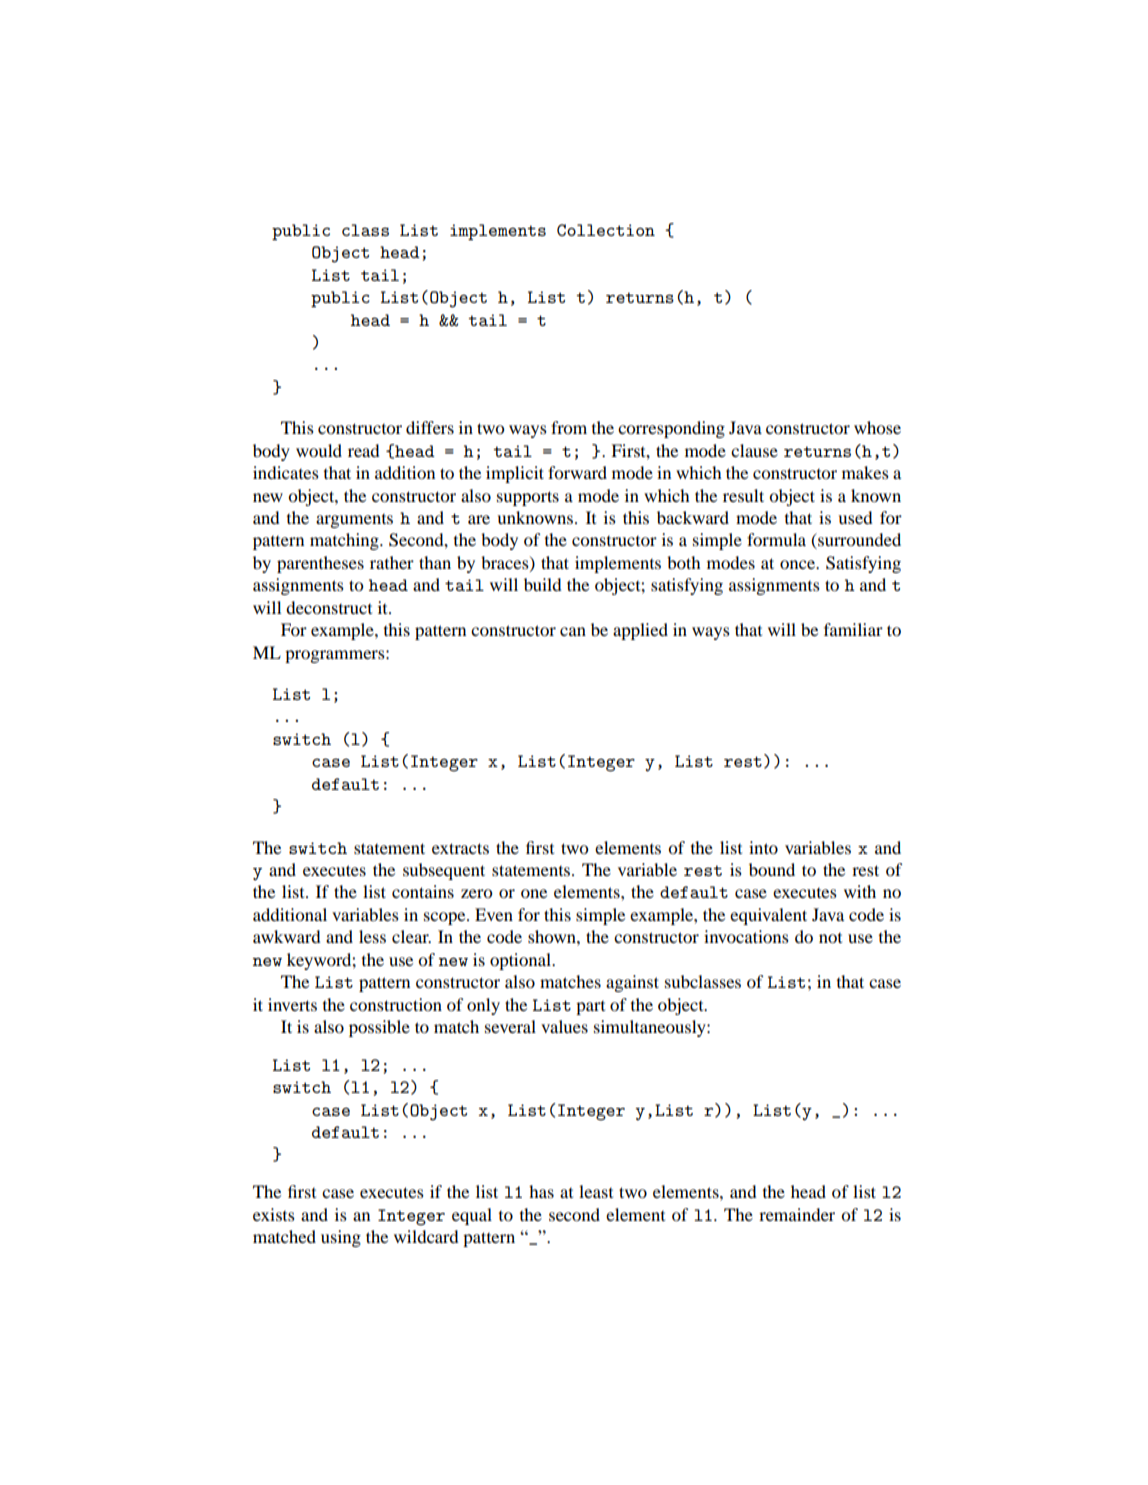 This page has height=1485, width=1148. What do you see at coordinates (534, 893) in the page?
I see `one` at bounding box center [534, 893].
